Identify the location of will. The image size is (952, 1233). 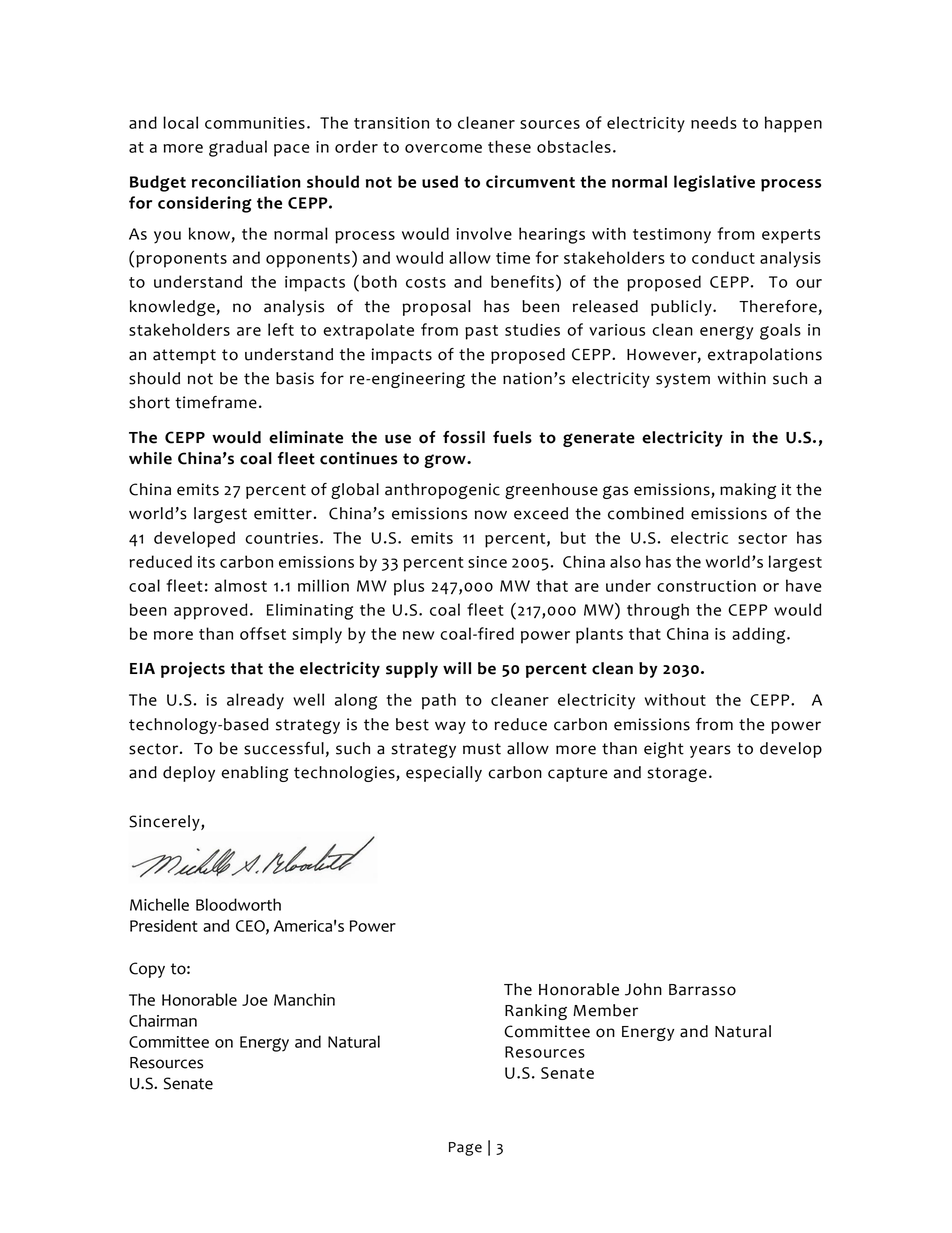
(457, 668).
